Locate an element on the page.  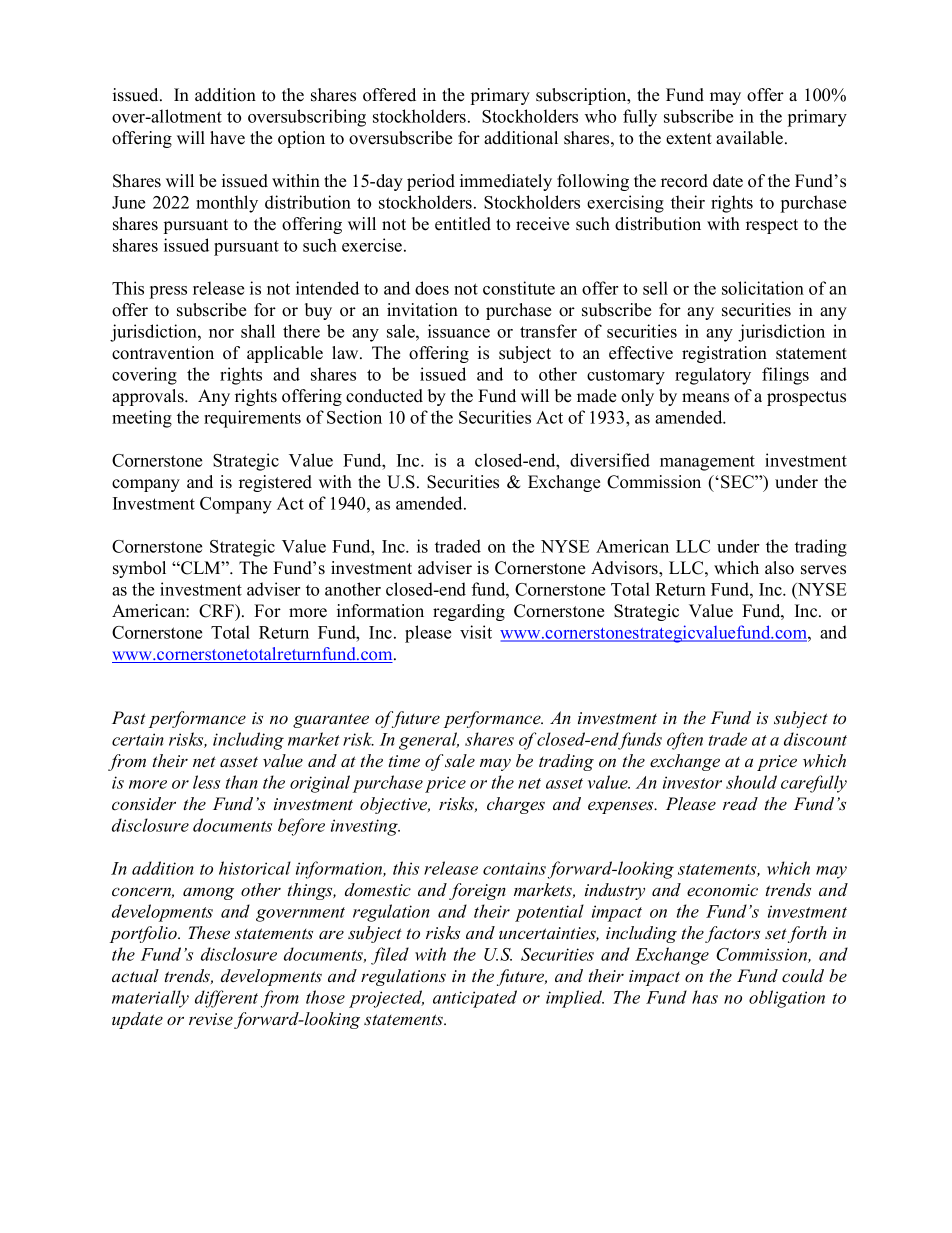
immediately is located at coordinates (506, 182).
